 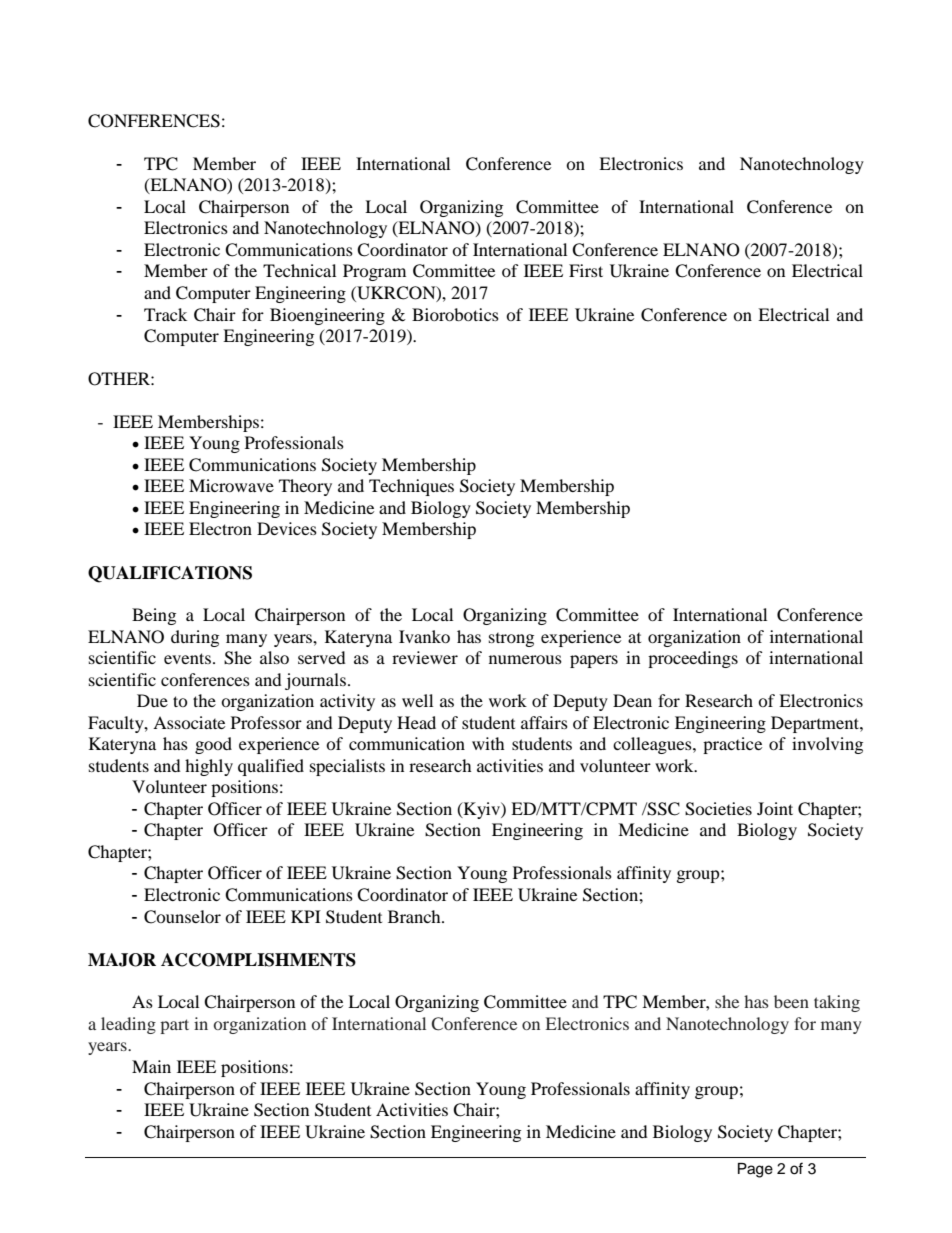 What do you see at coordinates (755, 1170) in the image?
I see `Page` at bounding box center [755, 1170].
